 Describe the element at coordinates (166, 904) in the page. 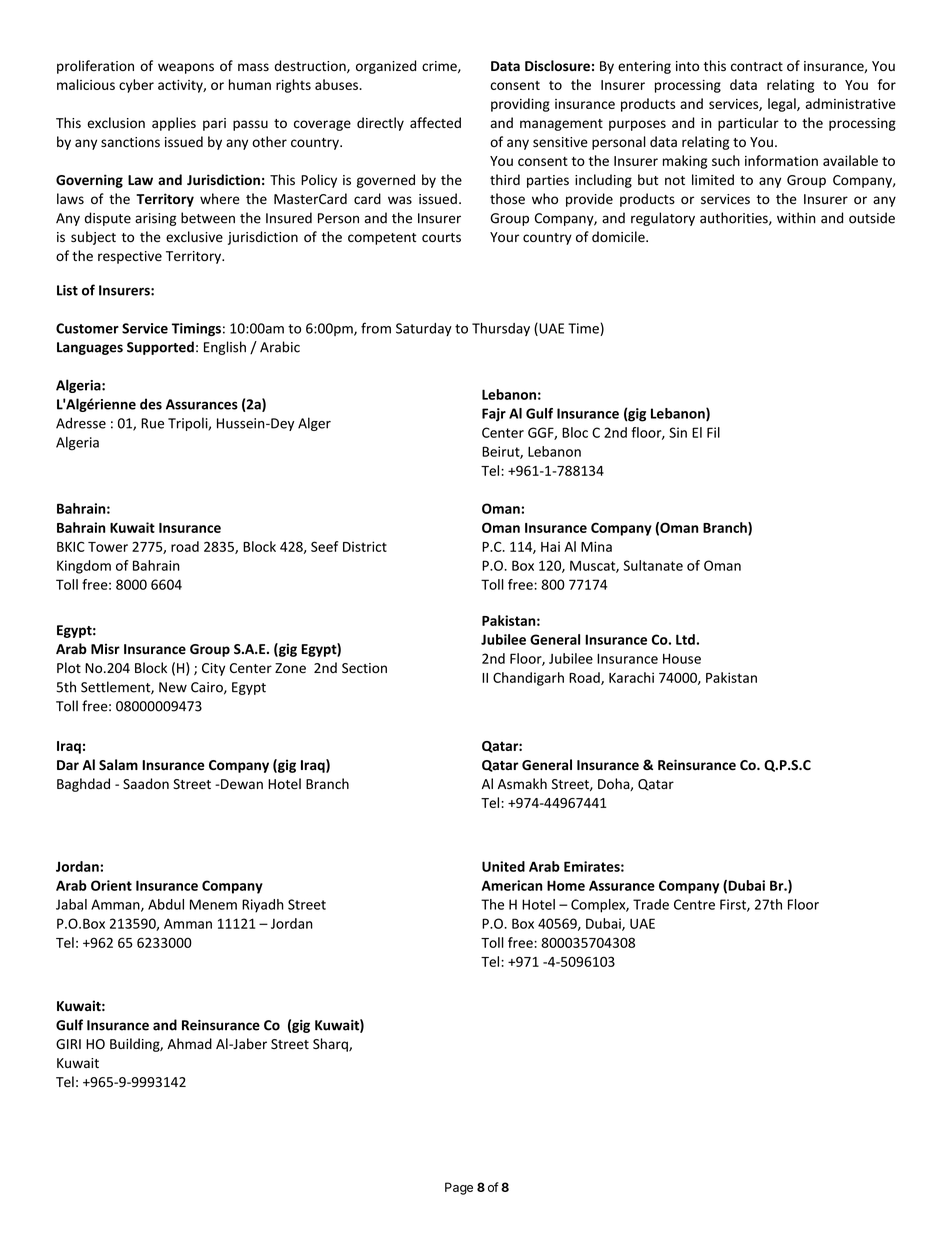

I see `Abdul` at that location.
